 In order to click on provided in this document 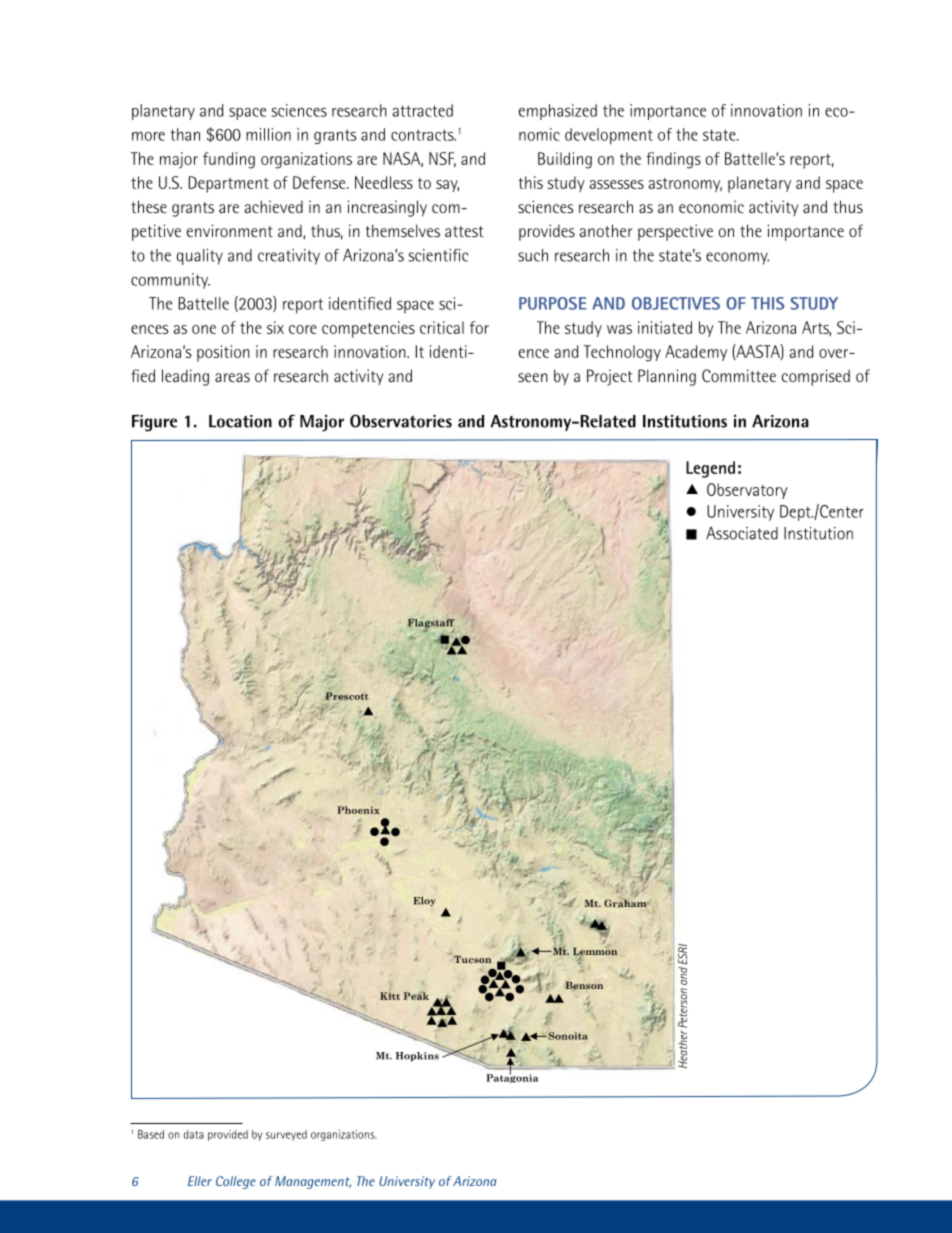, I will do `click(228, 1135)`.
